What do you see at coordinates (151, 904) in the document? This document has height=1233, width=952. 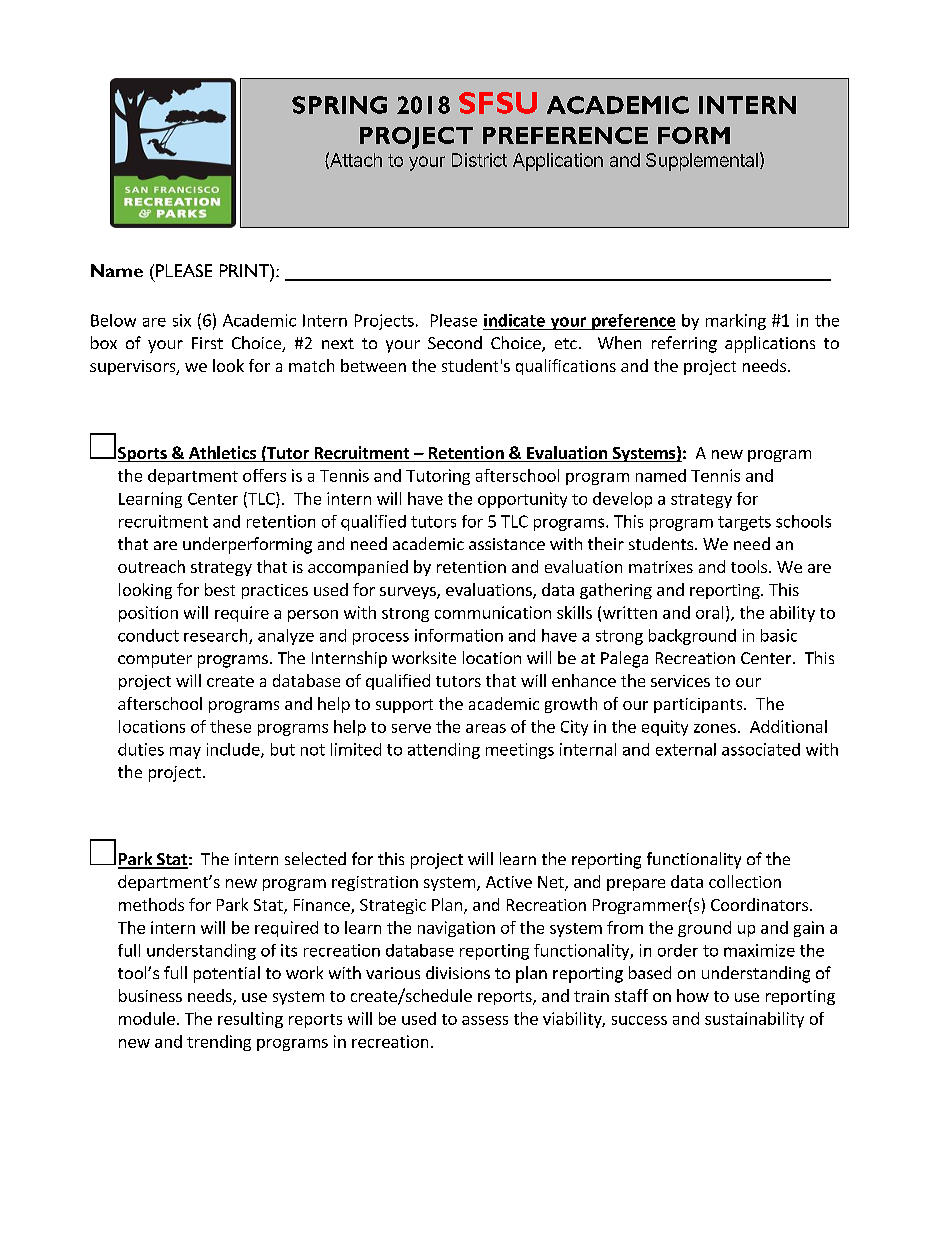 I see `methods` at bounding box center [151, 904].
